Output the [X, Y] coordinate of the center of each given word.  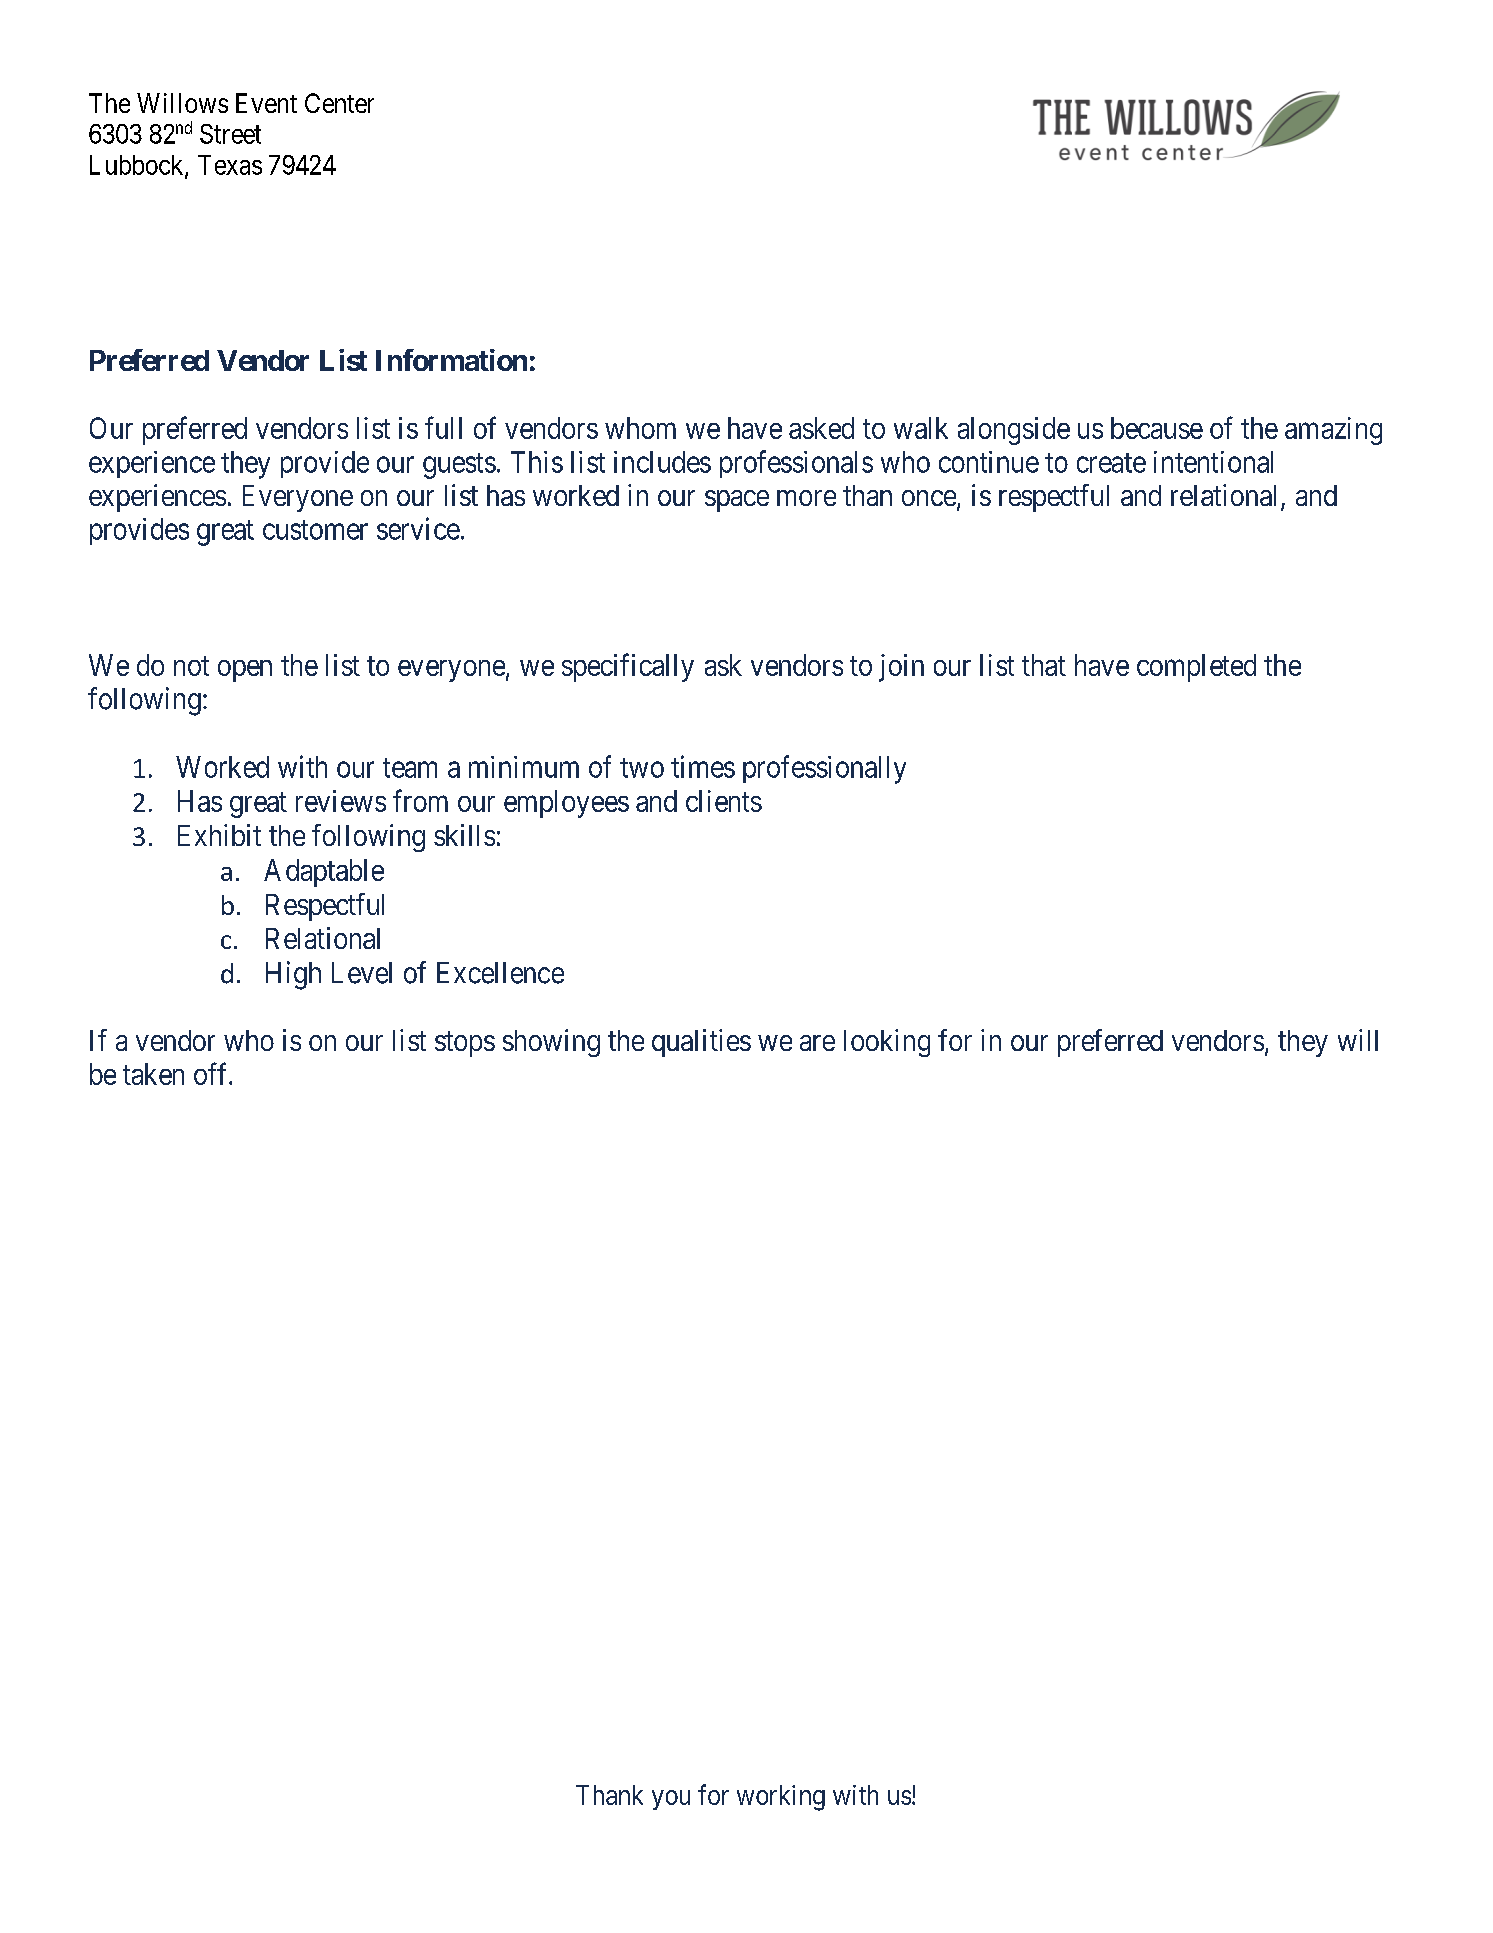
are [817, 1043]
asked [821, 428]
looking [887, 1043]
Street [230, 134]
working [781, 1798]
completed [1196, 668]
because [1157, 428]
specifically [628, 667]
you [671, 1800]
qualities [701, 1043]
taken [153, 1074]
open [245, 671]
